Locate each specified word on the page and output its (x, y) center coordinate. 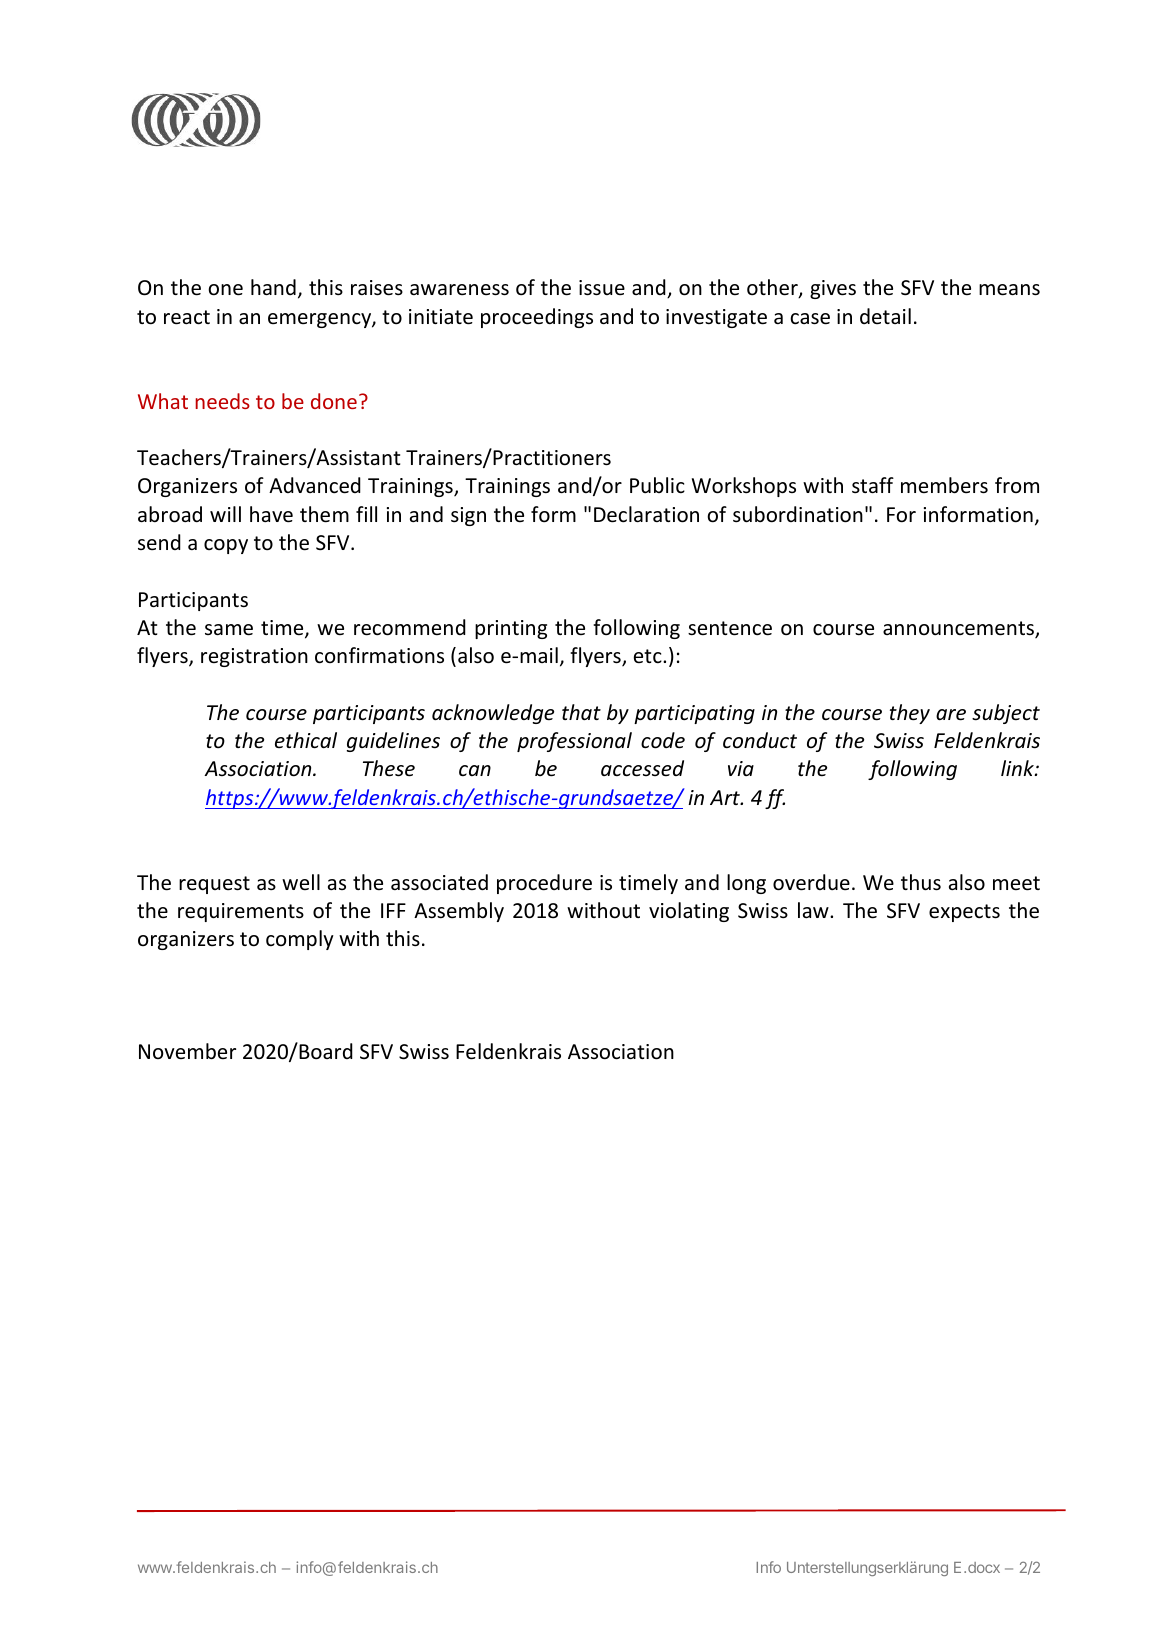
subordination (798, 514)
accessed (642, 768)
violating (689, 912)
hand (273, 287)
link (1018, 768)
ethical (306, 740)
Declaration (646, 514)
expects (964, 913)
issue (602, 288)
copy (226, 546)
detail (885, 316)
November (187, 1051)
